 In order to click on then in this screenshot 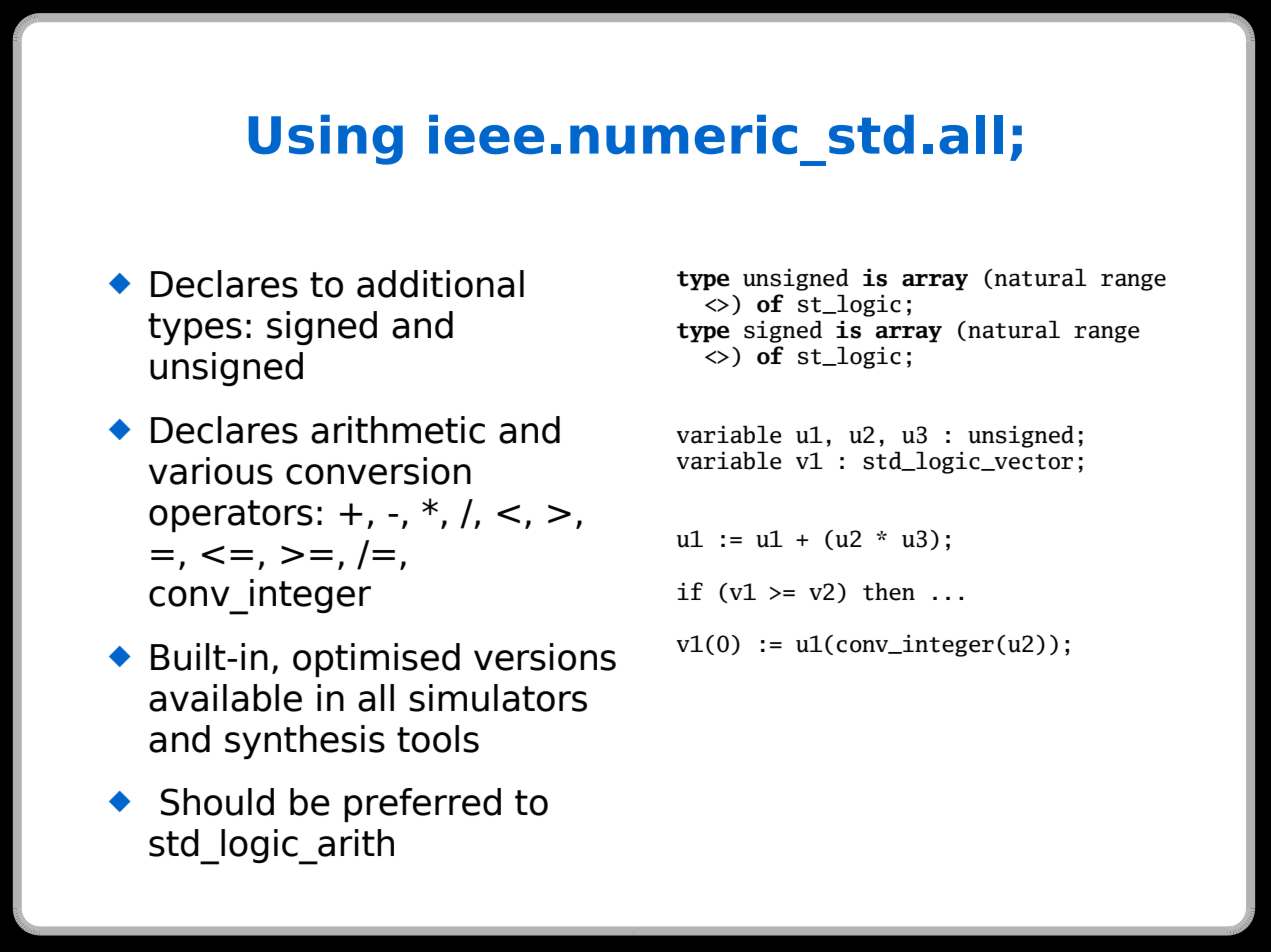, I will do `click(889, 592)`.
